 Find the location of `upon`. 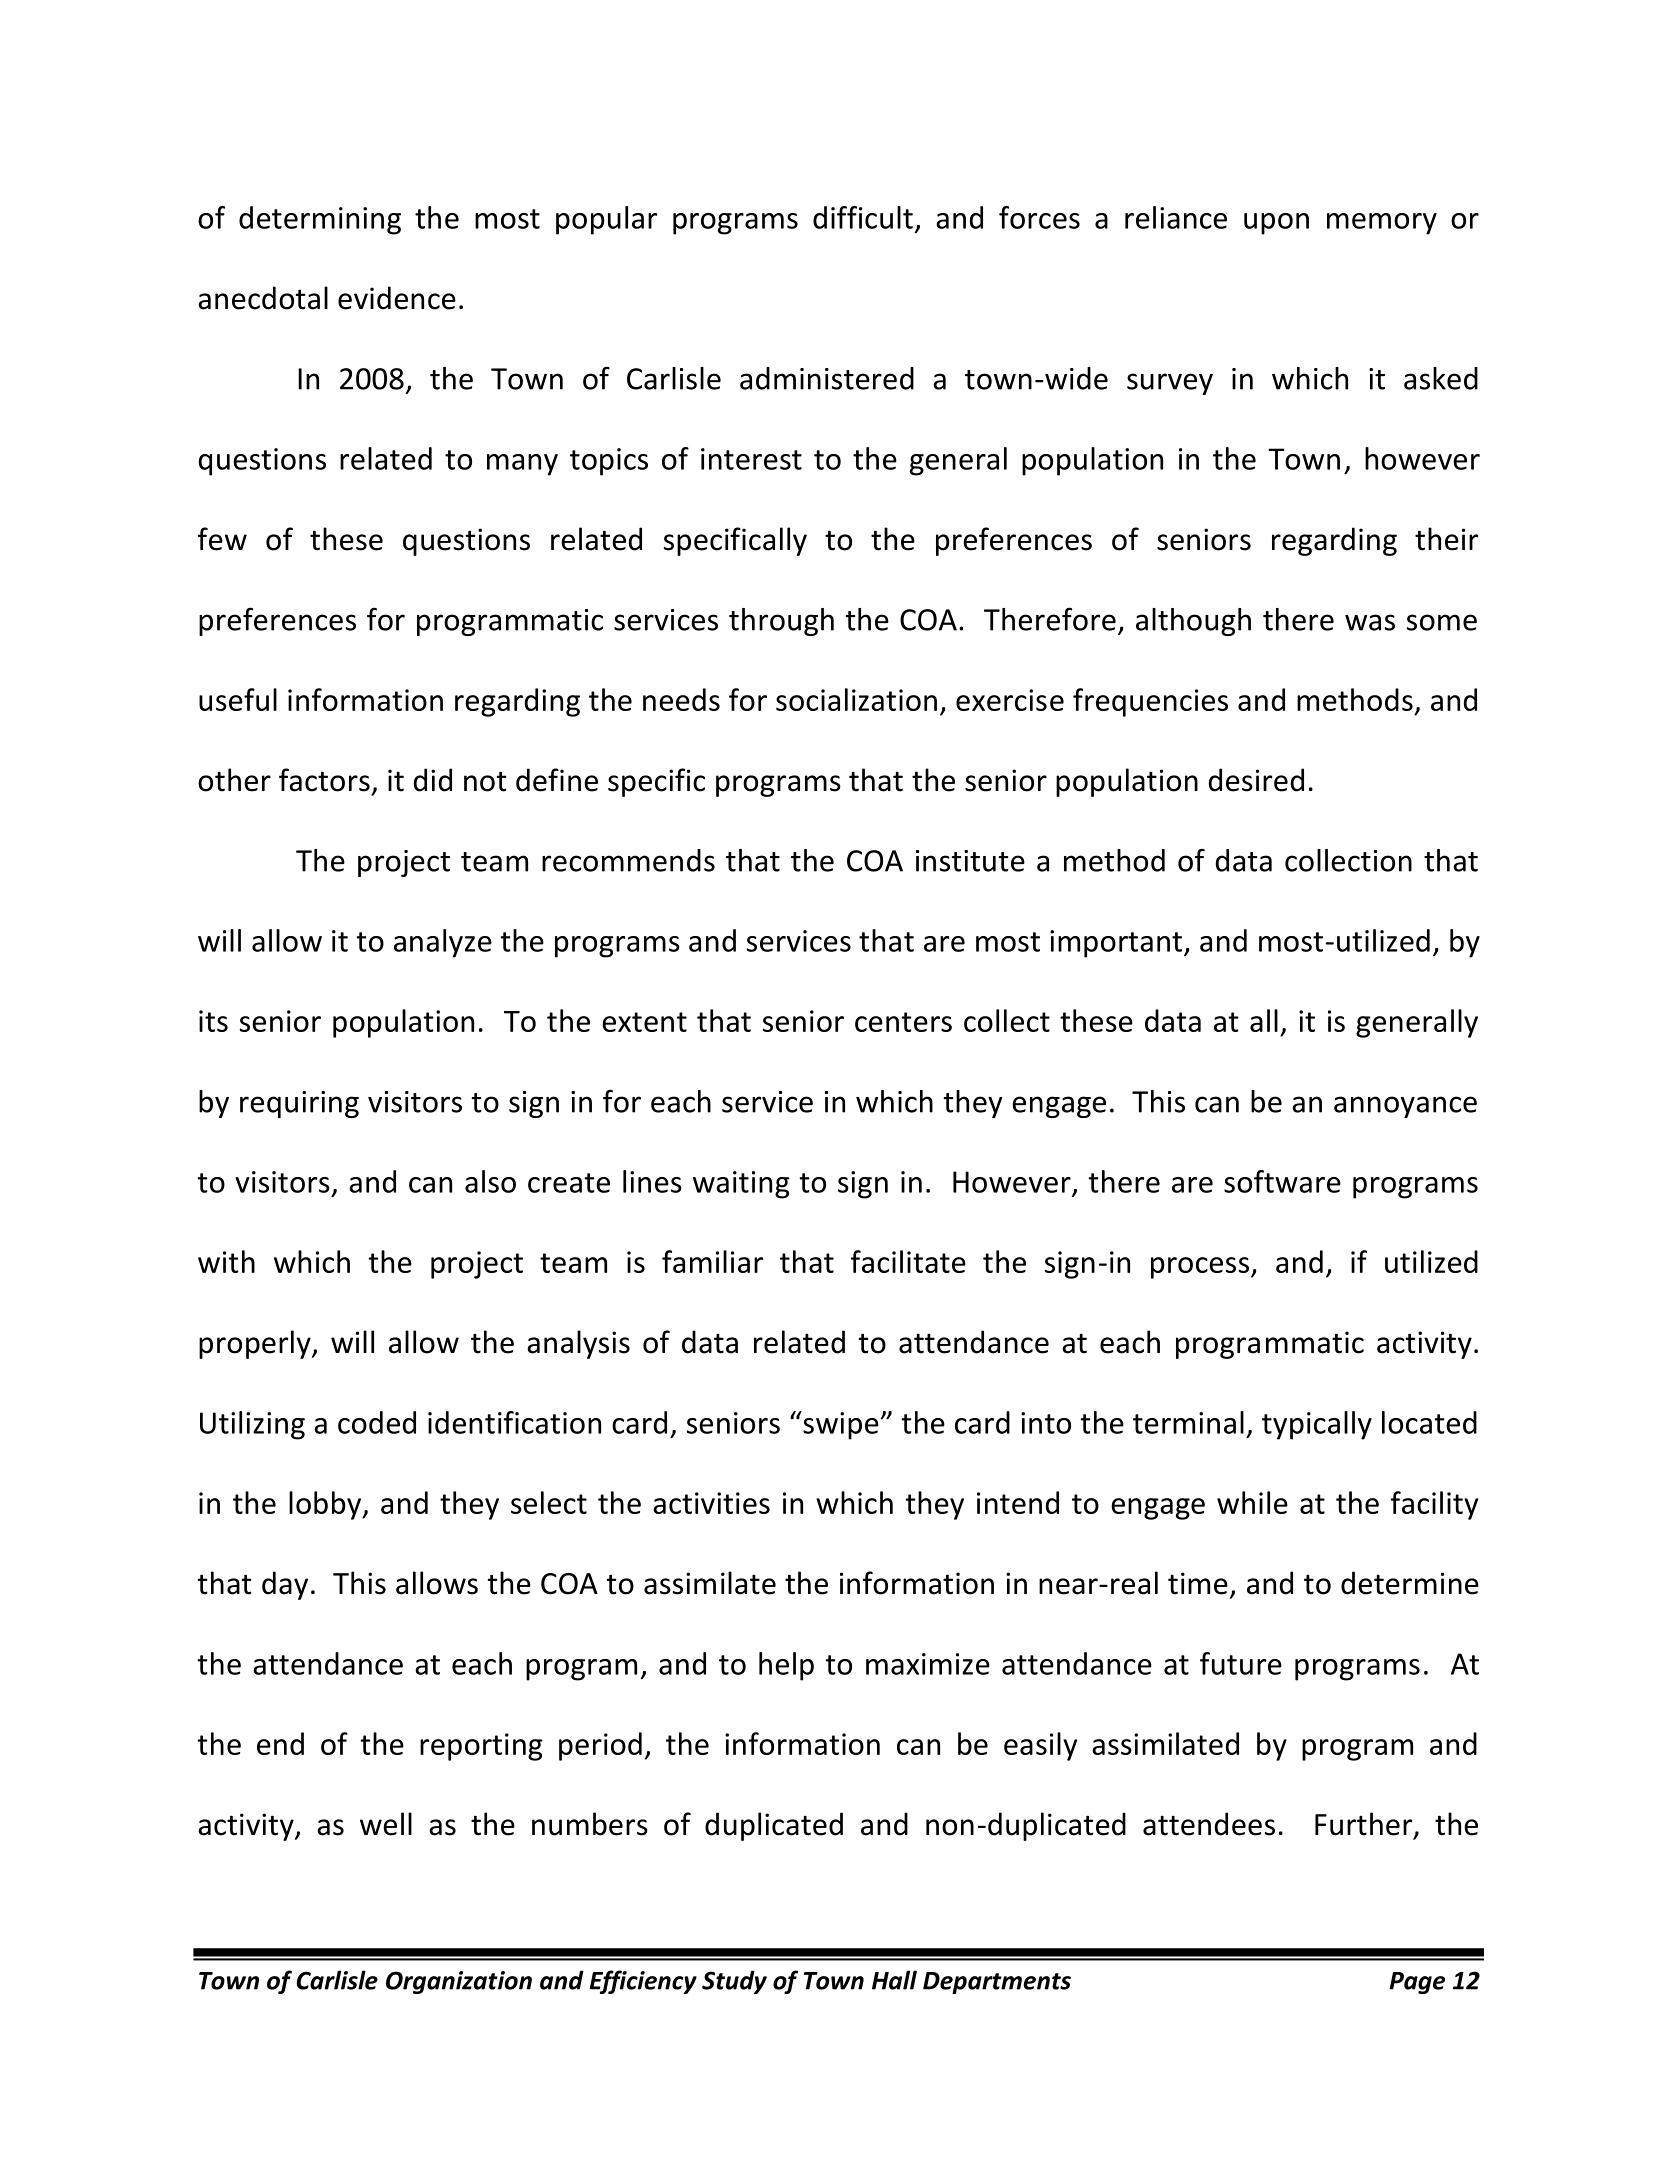

upon is located at coordinates (1276, 224).
